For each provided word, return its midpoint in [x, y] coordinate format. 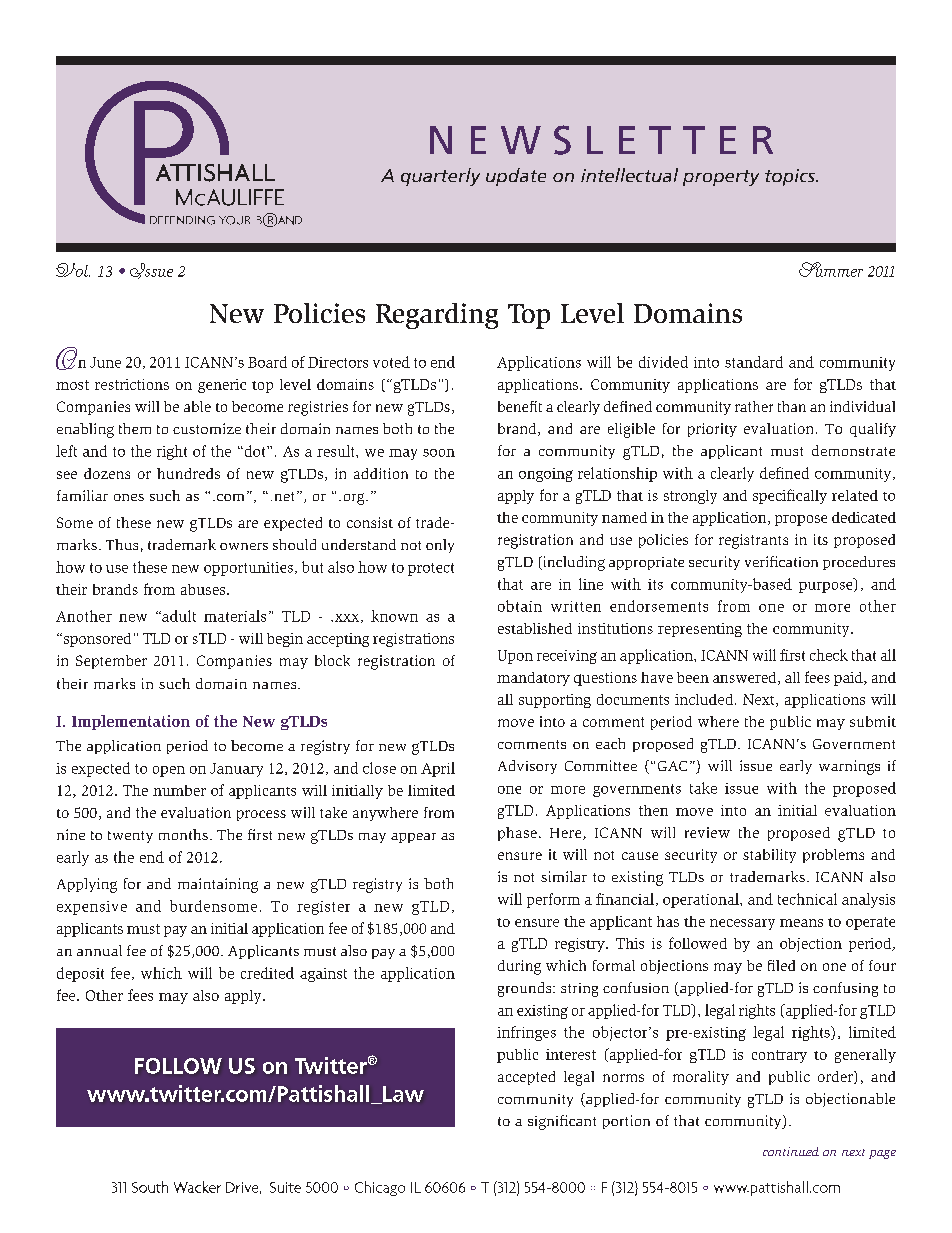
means [801, 923]
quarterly [440, 177]
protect [431, 569]
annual [99, 950]
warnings [849, 767]
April [438, 769]
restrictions [132, 384]
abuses [204, 589]
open [169, 771]
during [519, 967]
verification [781, 561]
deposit [80, 974]
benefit [520, 406]
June [105, 362]
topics [791, 177]
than [792, 406]
